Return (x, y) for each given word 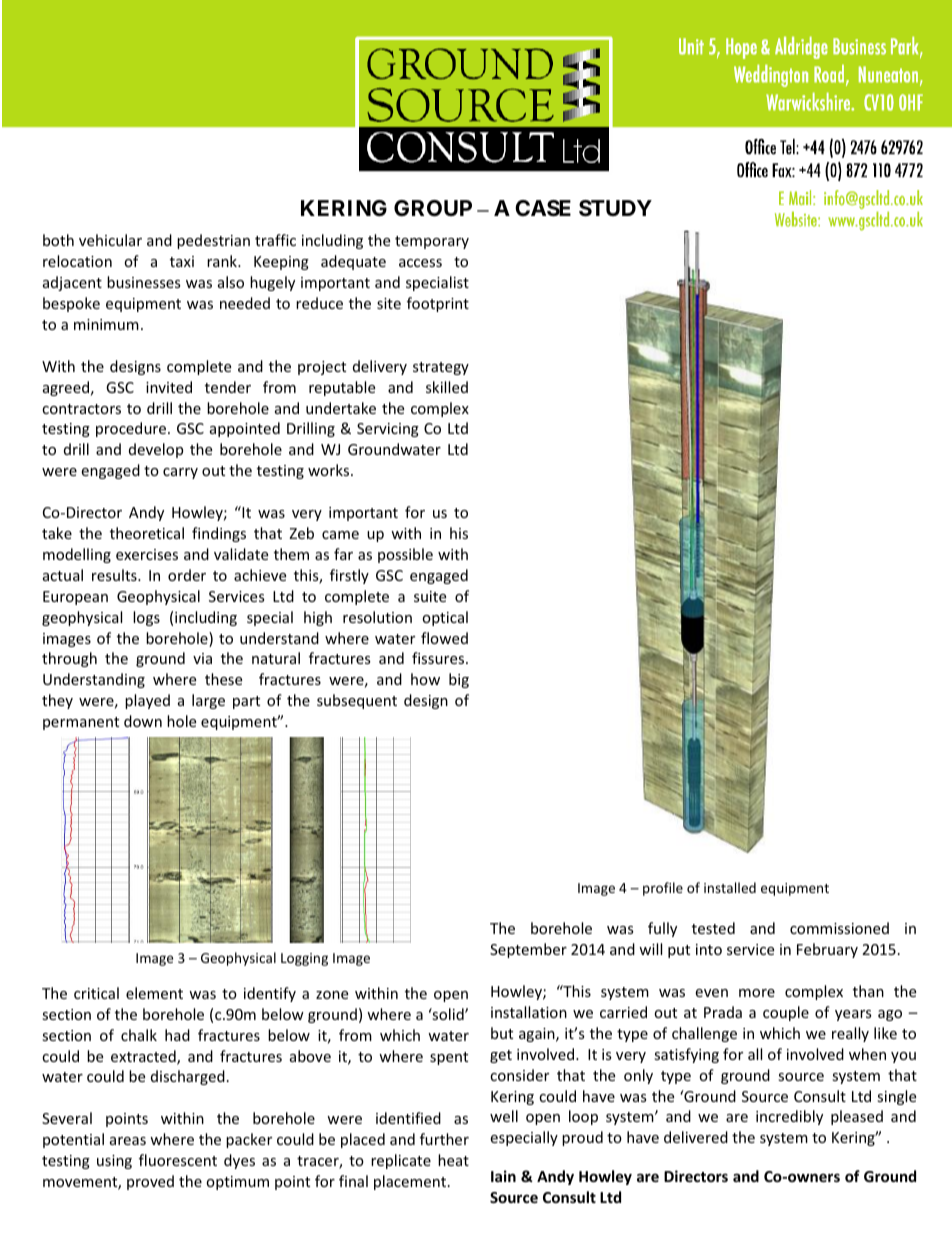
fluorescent (178, 1160)
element (154, 993)
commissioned (839, 928)
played (147, 701)
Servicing (388, 430)
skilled (447, 387)
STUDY (615, 208)
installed (730, 887)
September (528, 950)
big (459, 680)
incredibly (789, 1117)
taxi (182, 261)
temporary (432, 242)
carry (180, 473)
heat (453, 1160)
